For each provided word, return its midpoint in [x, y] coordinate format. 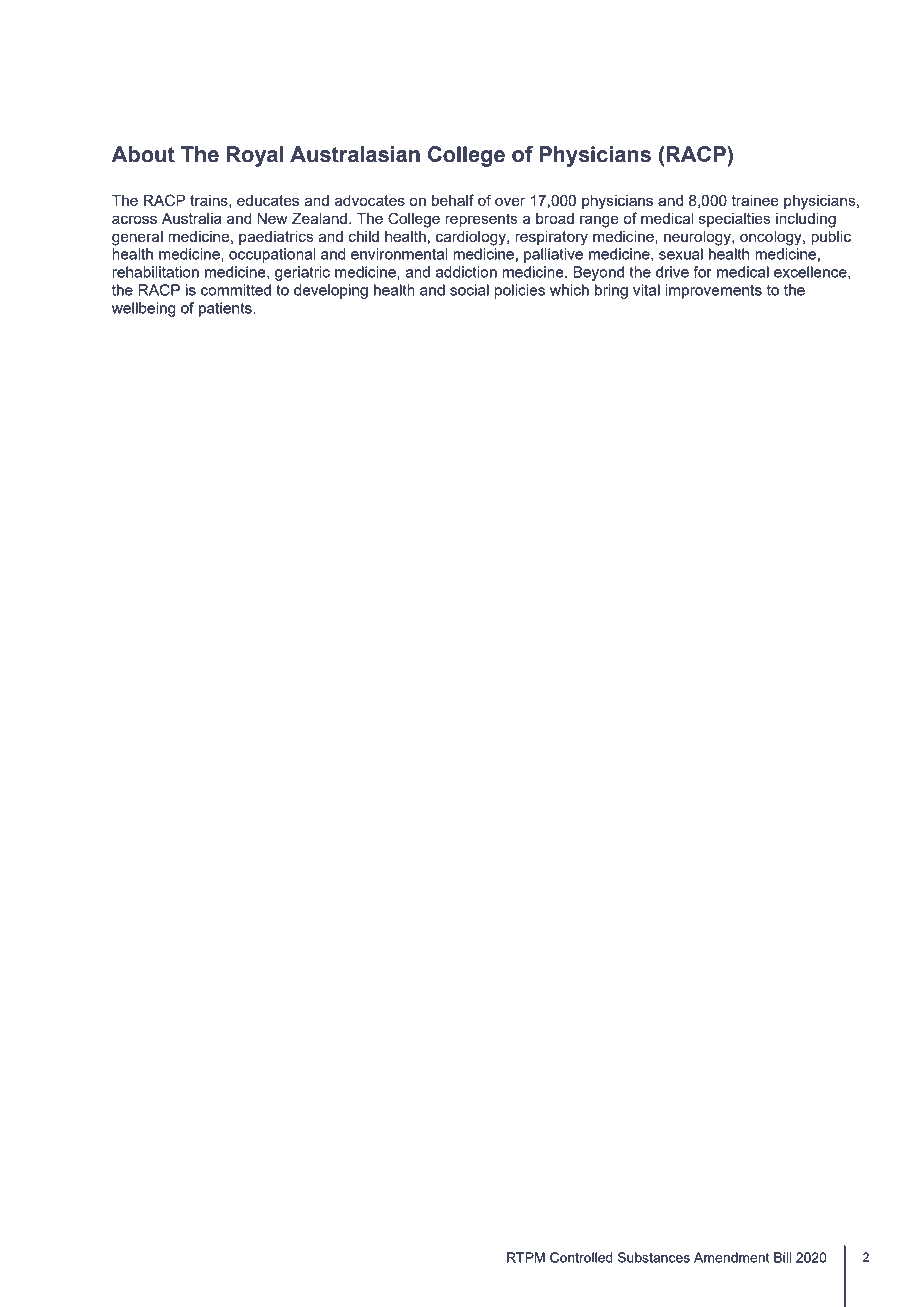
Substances [654, 1257]
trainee [755, 200]
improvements [714, 291]
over [510, 201]
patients [226, 309]
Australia [192, 218]
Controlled [581, 1257]
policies [520, 291]
